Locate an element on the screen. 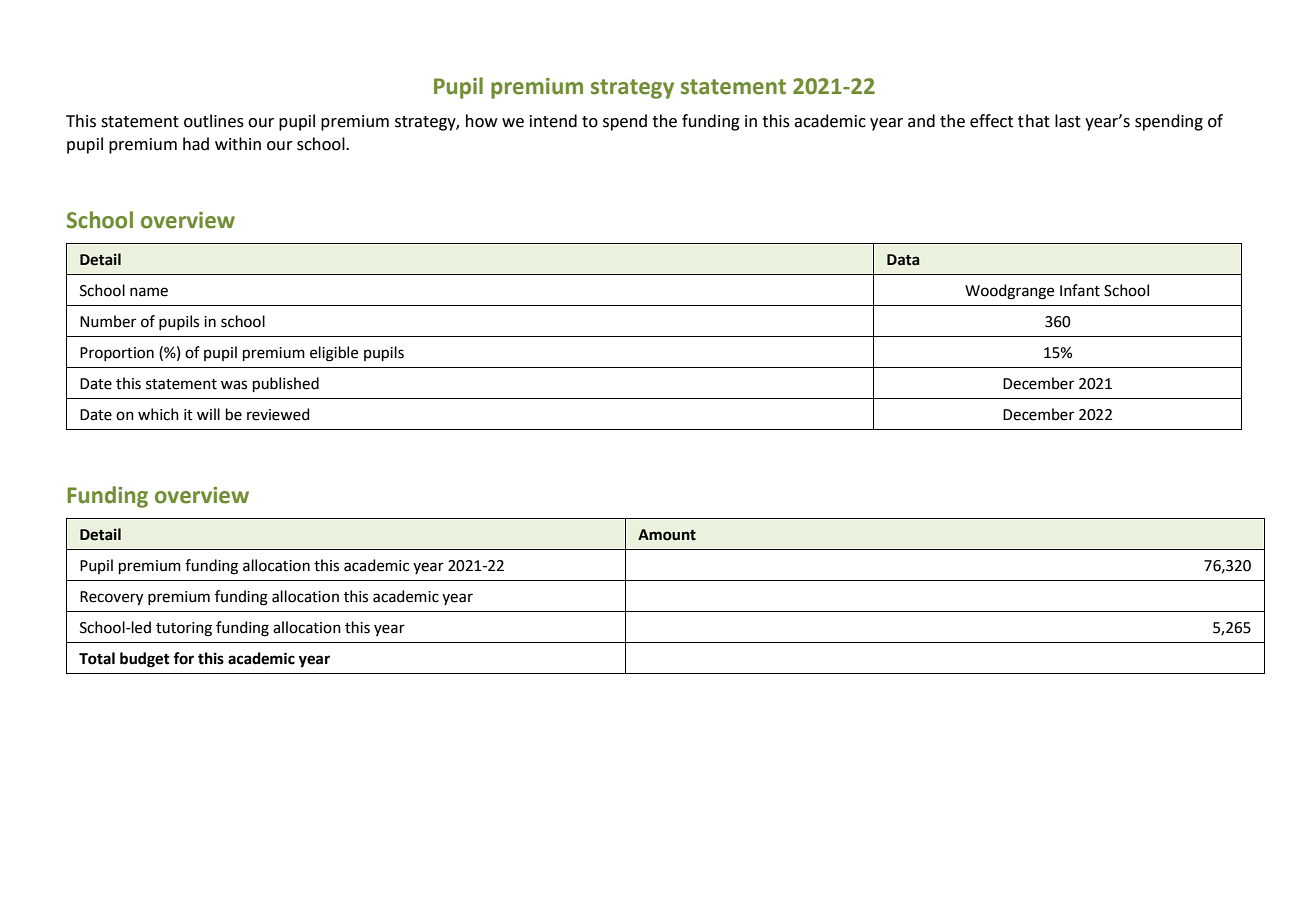 This screenshot has height=924, width=1308. effect is located at coordinates (991, 121).
